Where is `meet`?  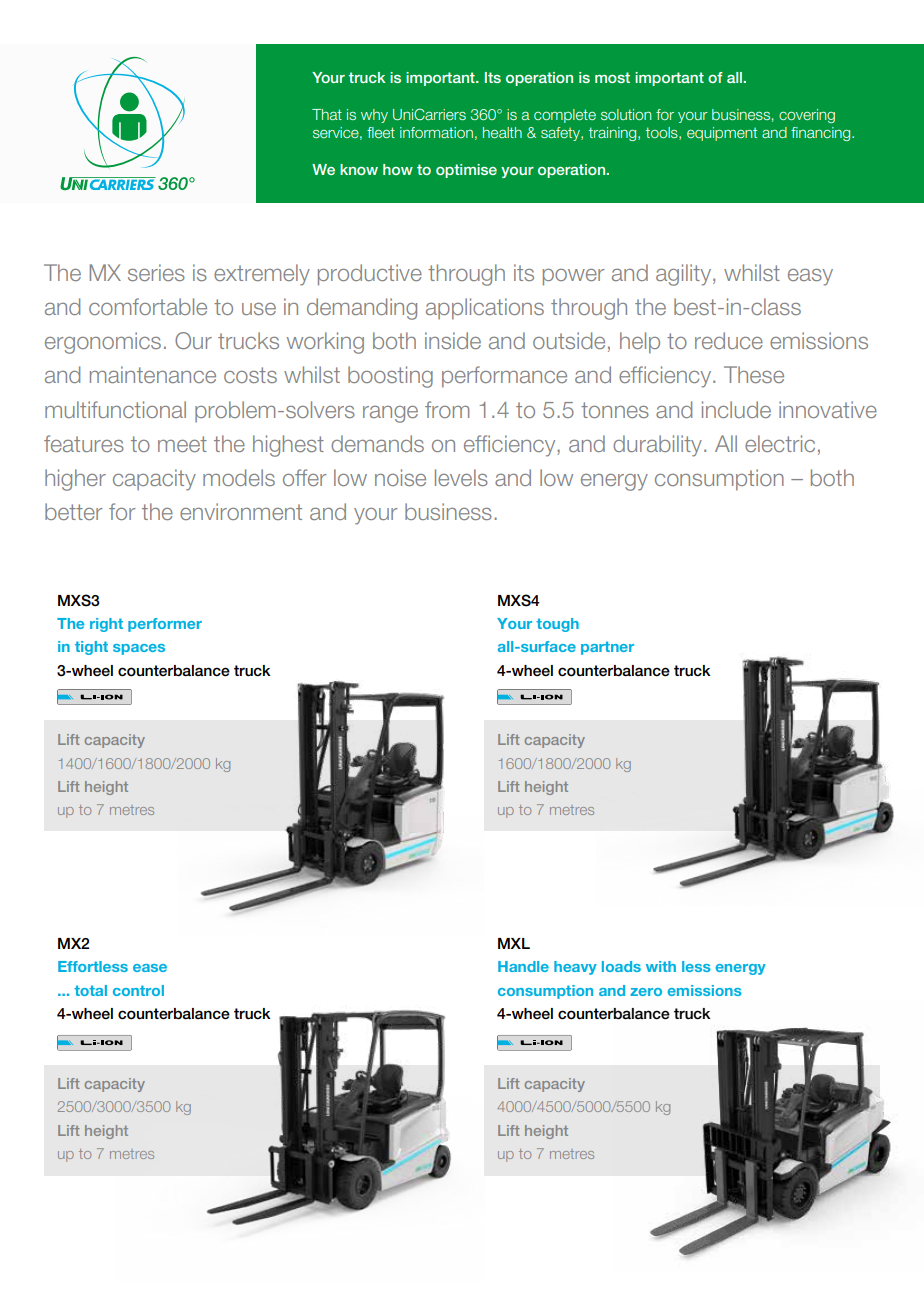 meet is located at coordinates (182, 444).
